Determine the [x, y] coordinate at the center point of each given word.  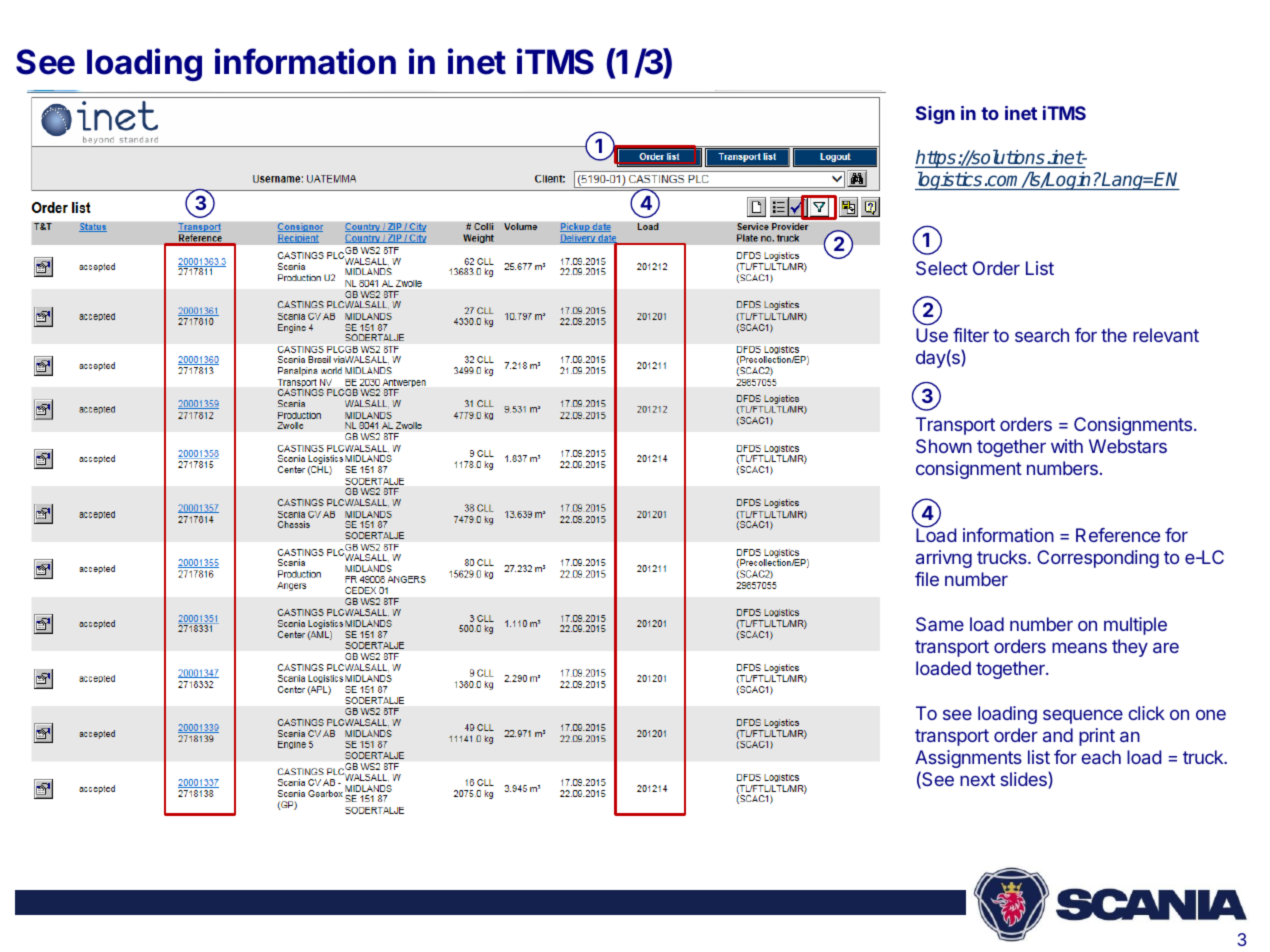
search [1042, 335]
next [977, 779]
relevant [1166, 335]
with [1067, 446]
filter [971, 335]
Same [940, 624]
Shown [944, 446]
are [1166, 647]
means [1079, 647]
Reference [1118, 535]
